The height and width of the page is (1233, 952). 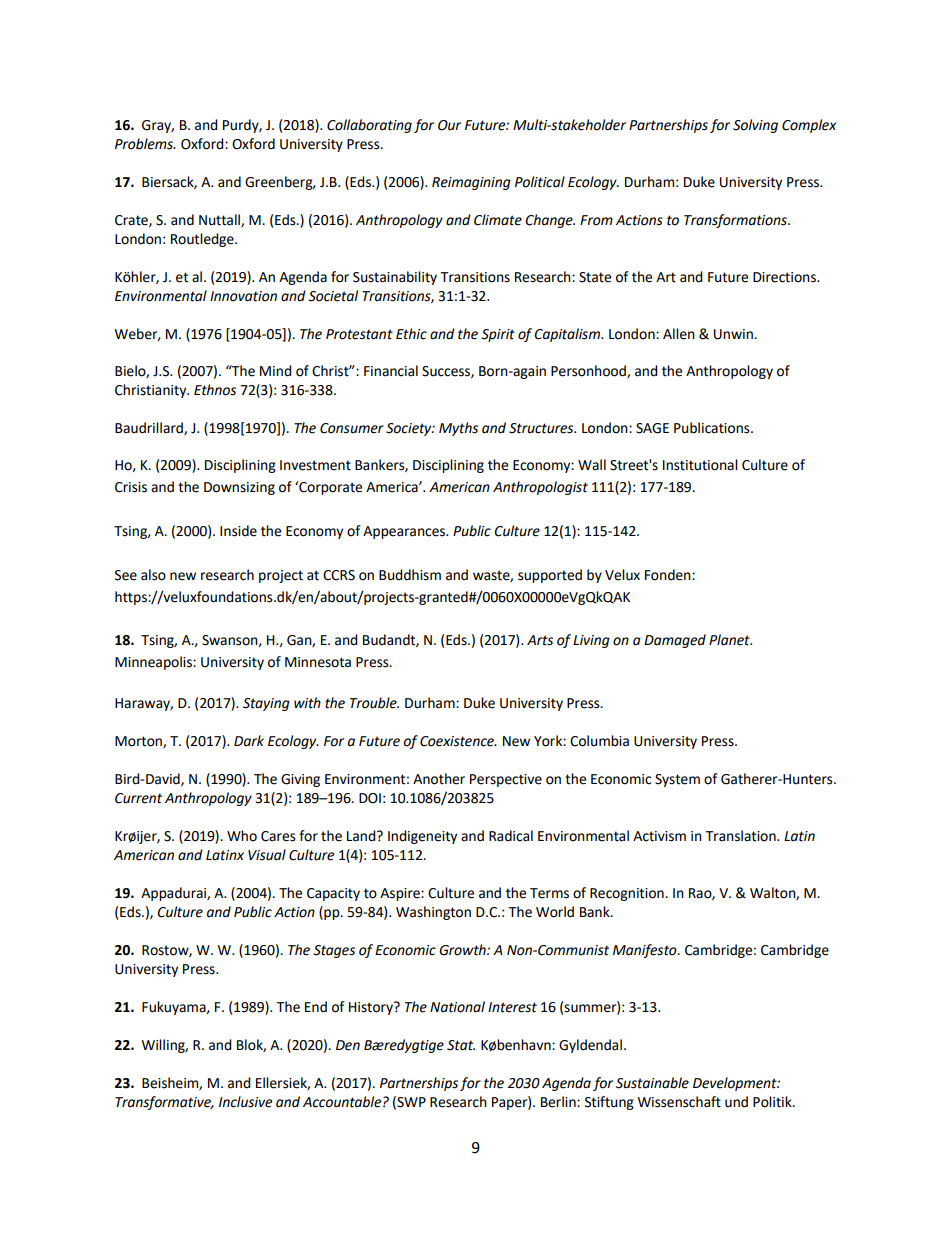 What do you see at coordinates (245, 1102) in the page?
I see `Inclusive` at bounding box center [245, 1102].
